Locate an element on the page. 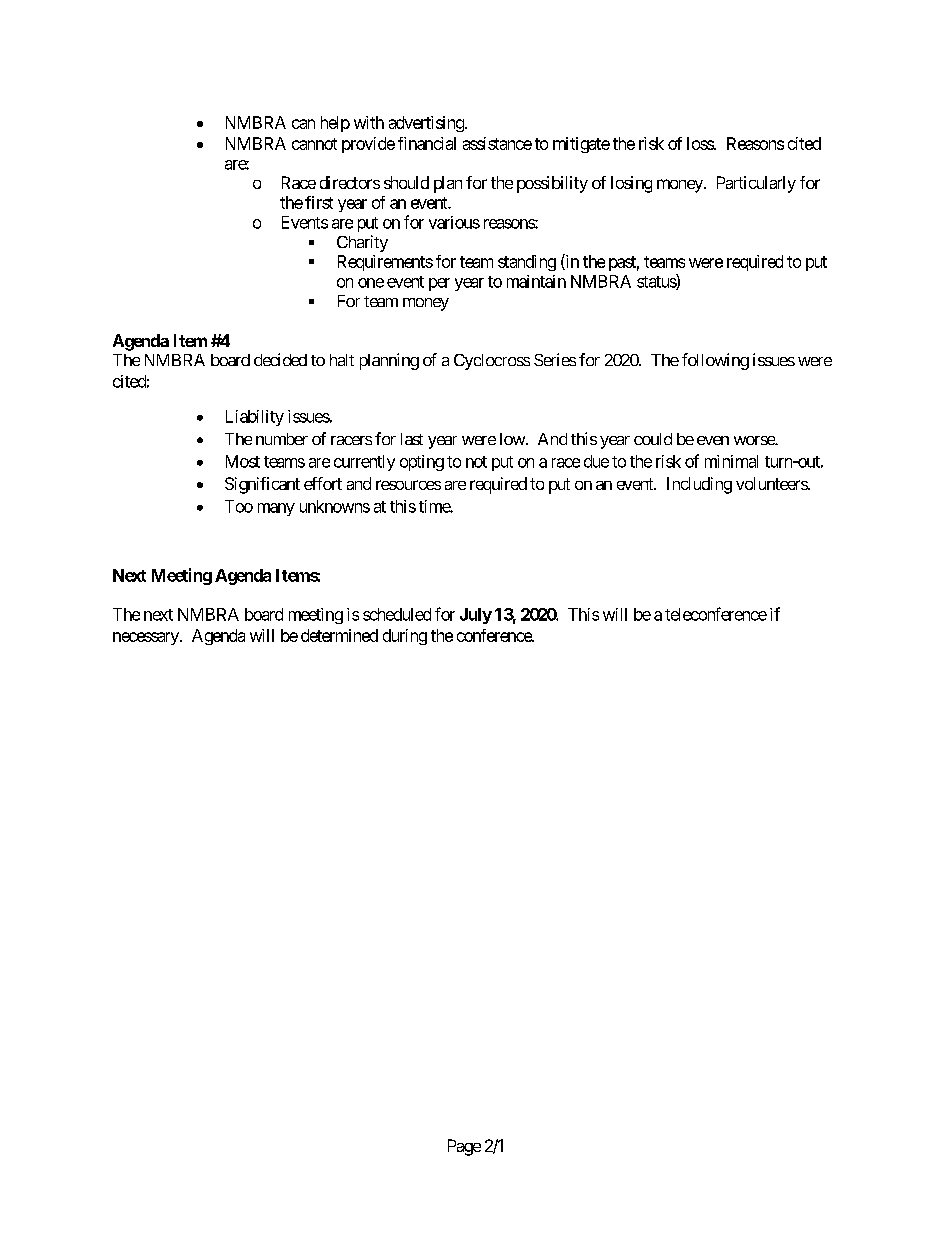 The image size is (952, 1233). Including is located at coordinates (699, 485).
